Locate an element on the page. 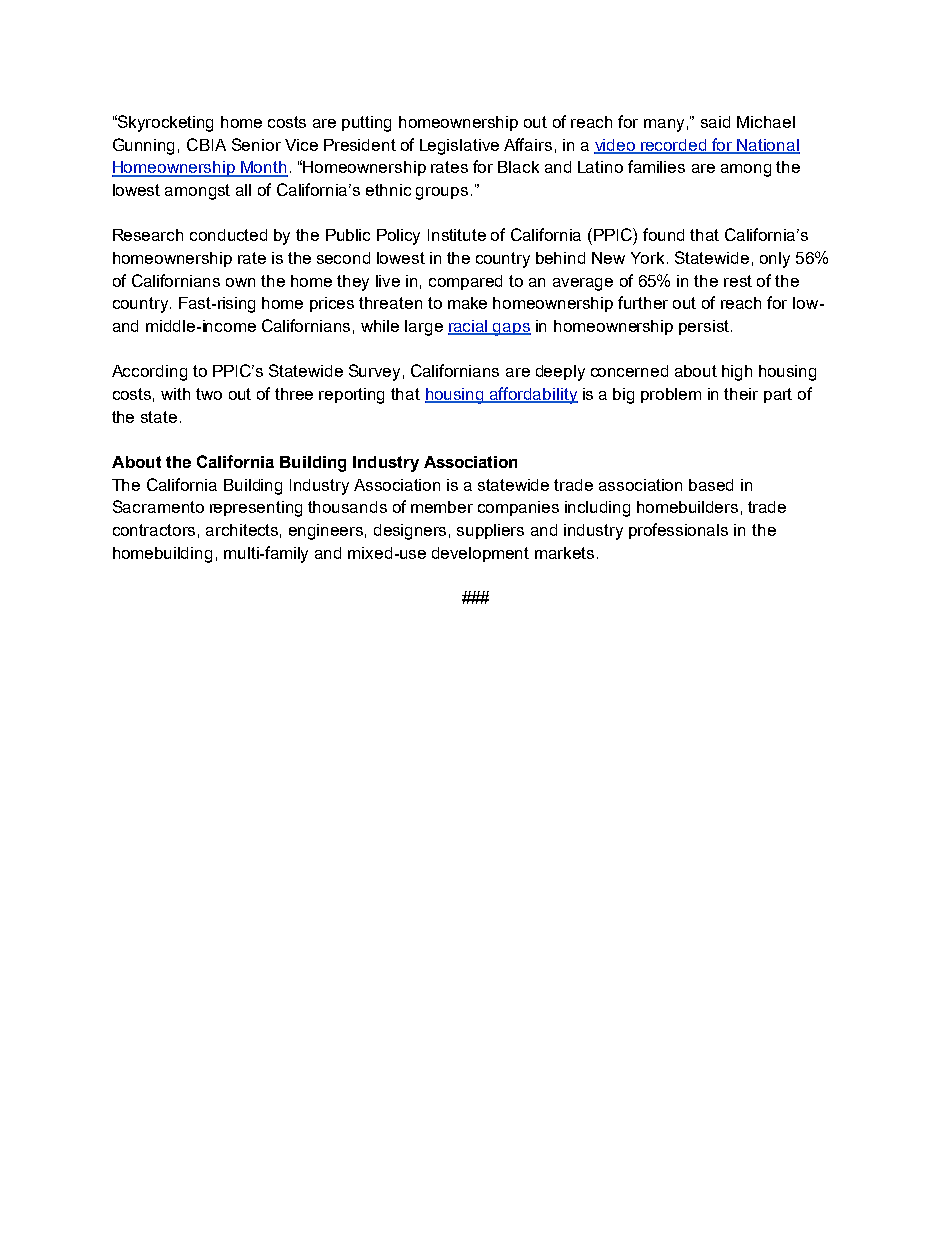 This image has width=952, height=1233. Legislative is located at coordinates (459, 147).
